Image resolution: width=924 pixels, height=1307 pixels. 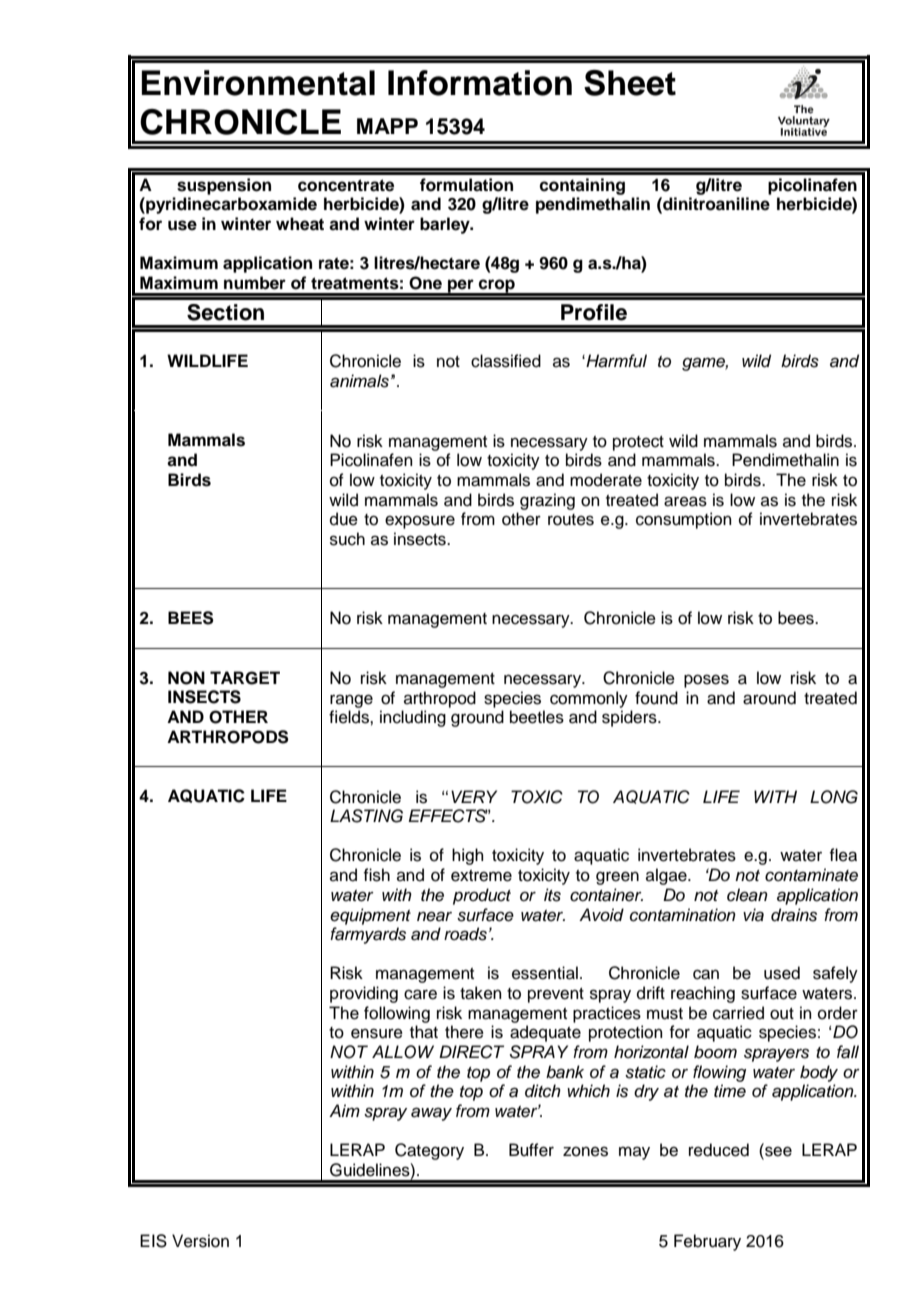 What do you see at coordinates (200, 1241) in the screenshot?
I see `Version` at bounding box center [200, 1241].
